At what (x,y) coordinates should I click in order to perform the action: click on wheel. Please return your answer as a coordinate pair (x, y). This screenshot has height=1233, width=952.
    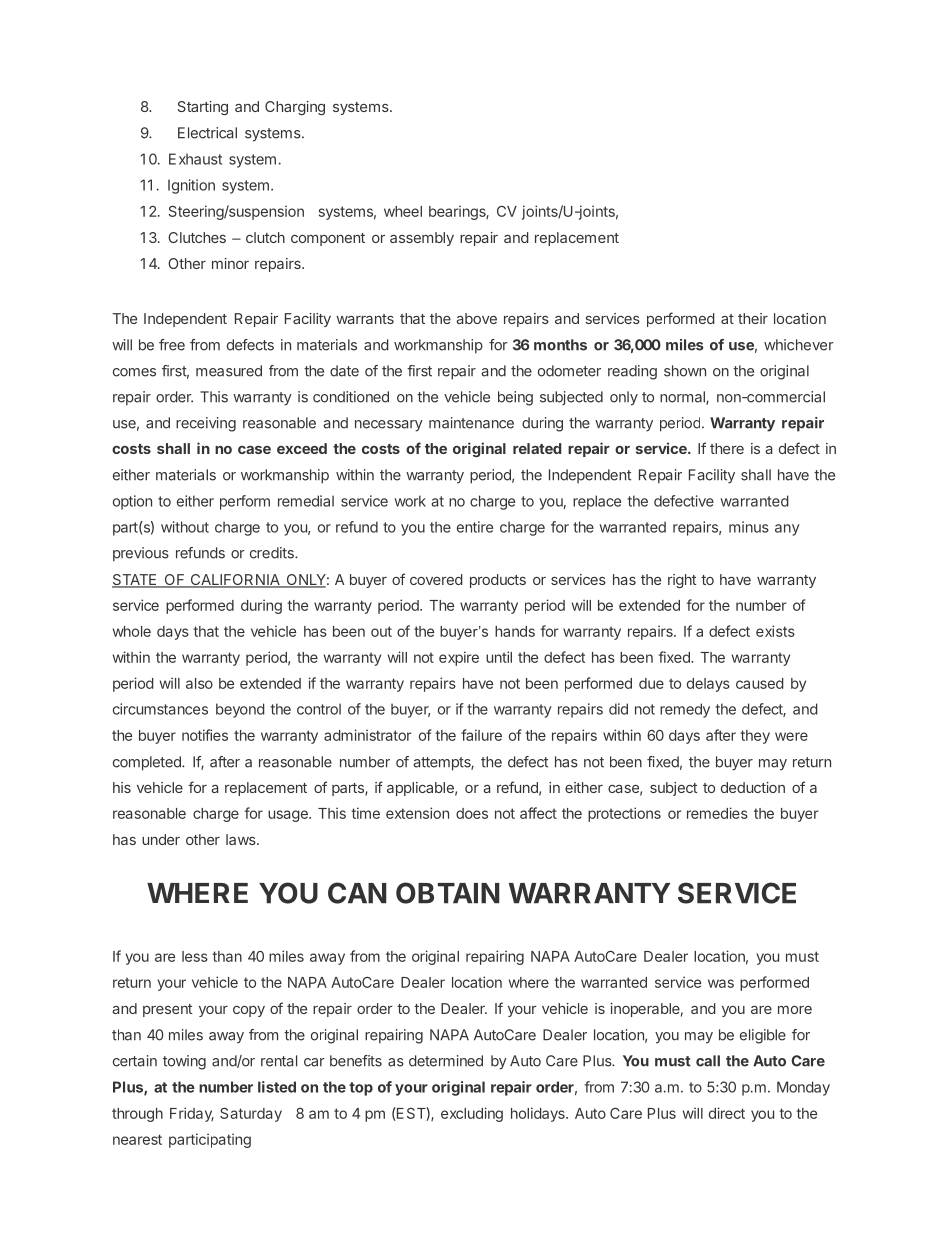
    Looking at the image, I should click on (403, 211).
